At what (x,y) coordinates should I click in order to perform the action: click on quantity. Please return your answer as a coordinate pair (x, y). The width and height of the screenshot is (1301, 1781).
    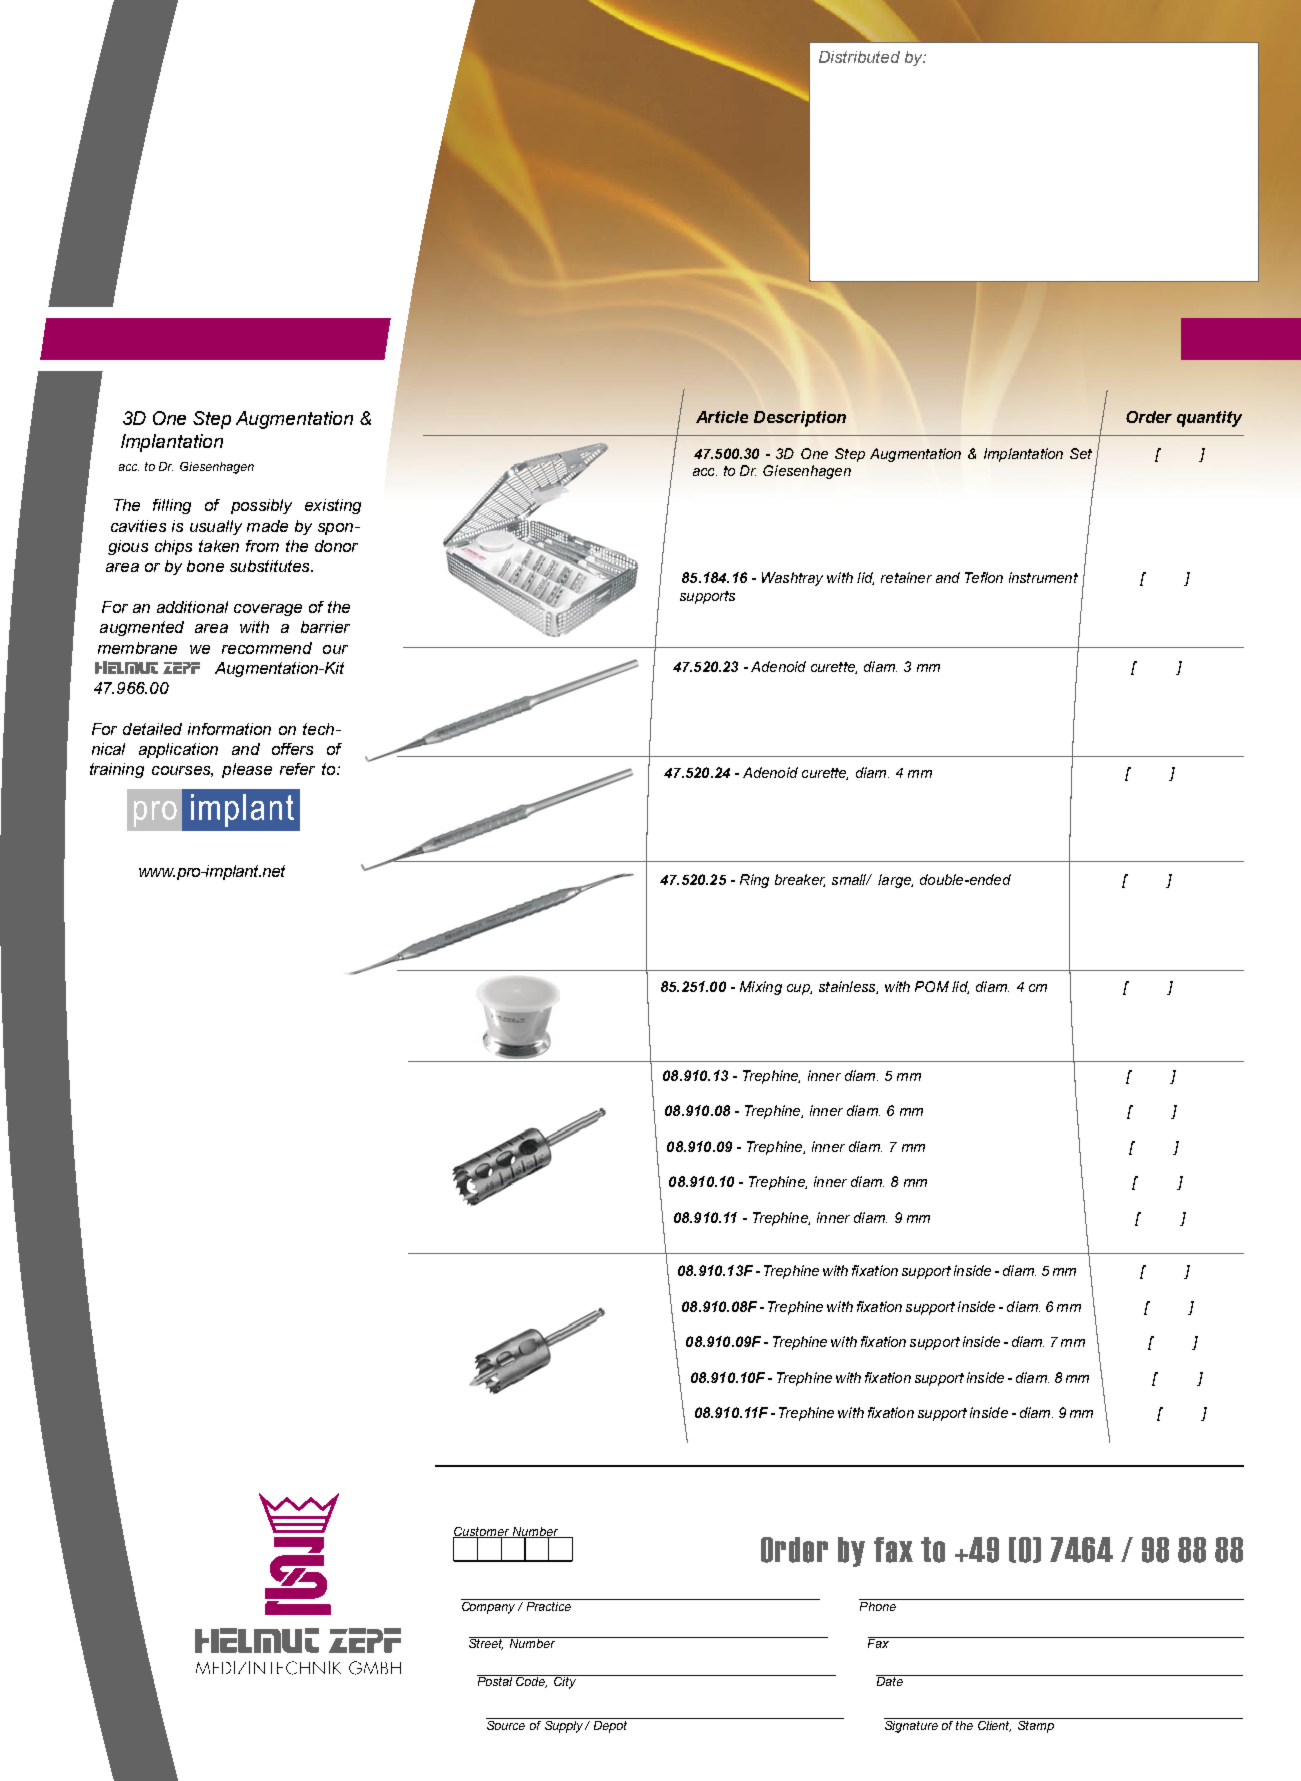
    Looking at the image, I should click on (1209, 419).
